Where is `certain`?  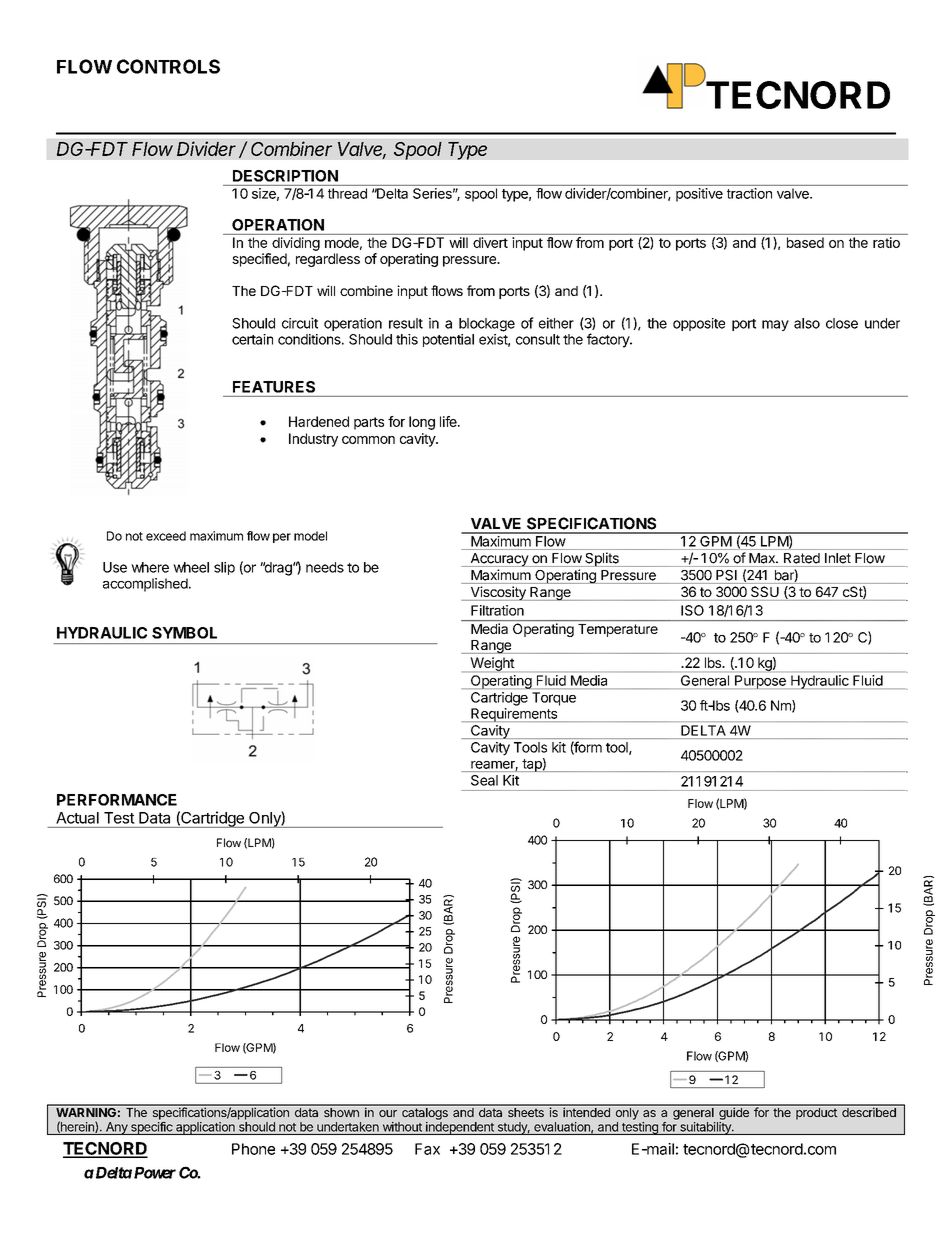
certain is located at coordinates (252, 339).
